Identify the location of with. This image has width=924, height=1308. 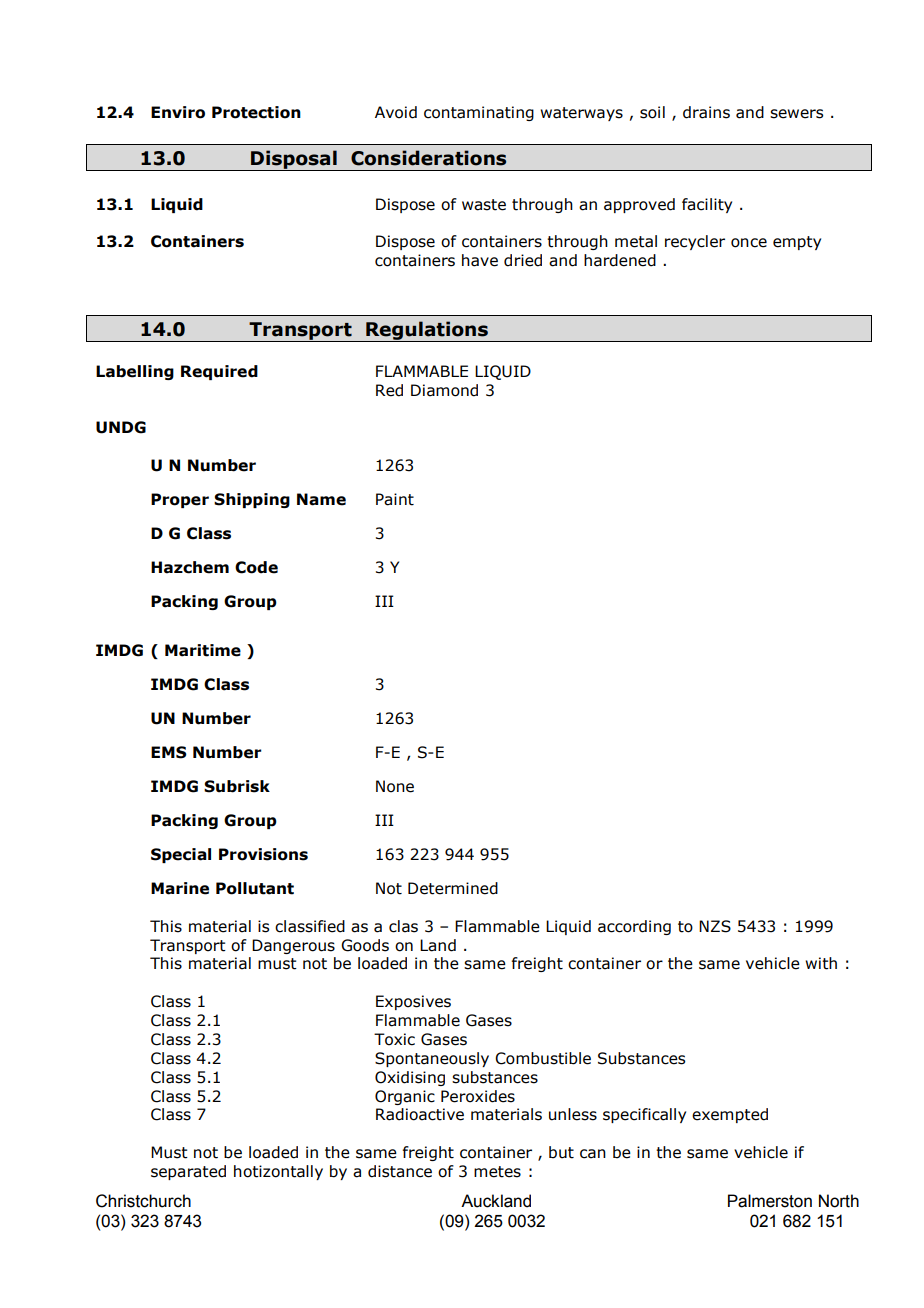
(821, 963).
